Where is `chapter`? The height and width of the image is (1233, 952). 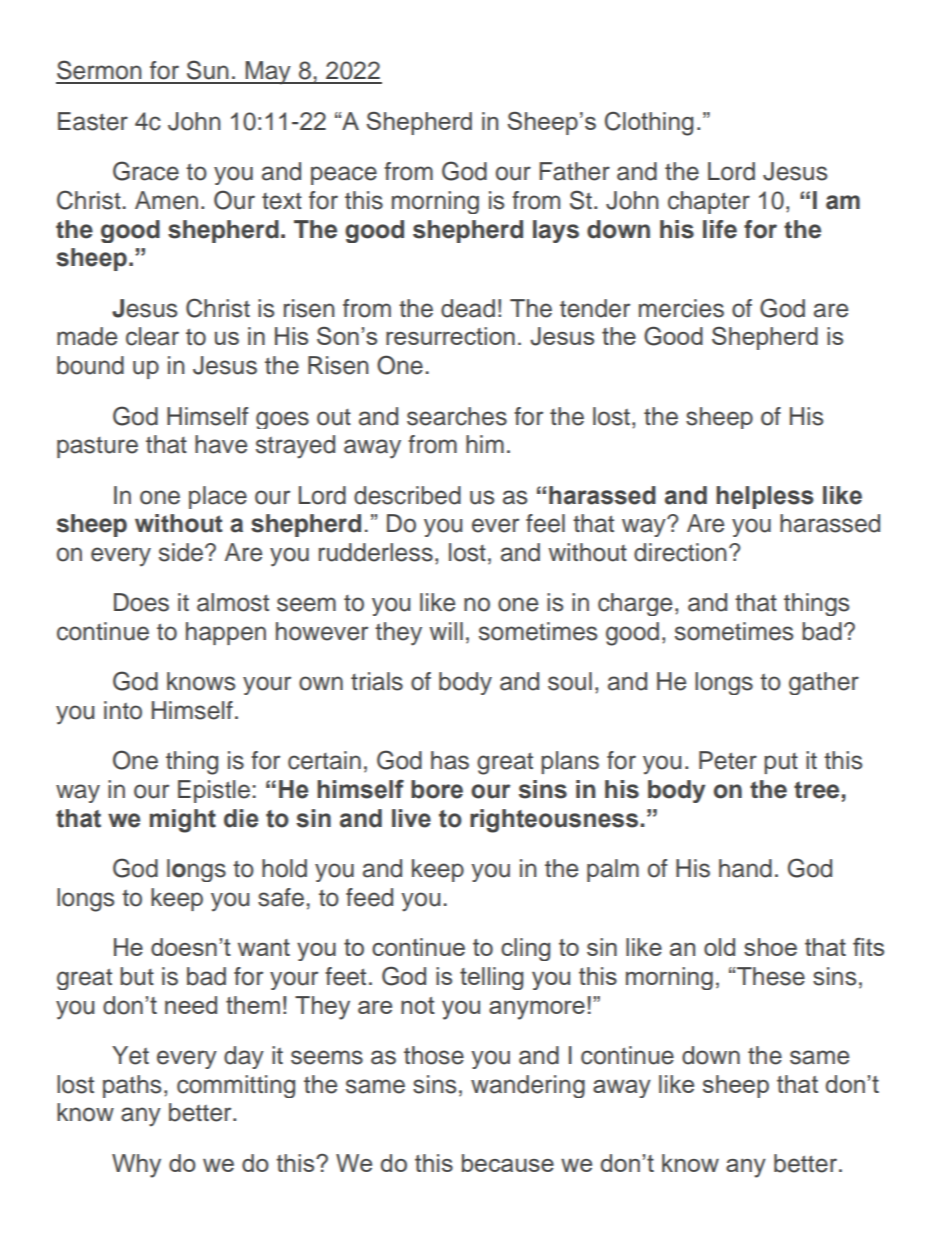 chapter is located at coordinates (709, 202).
